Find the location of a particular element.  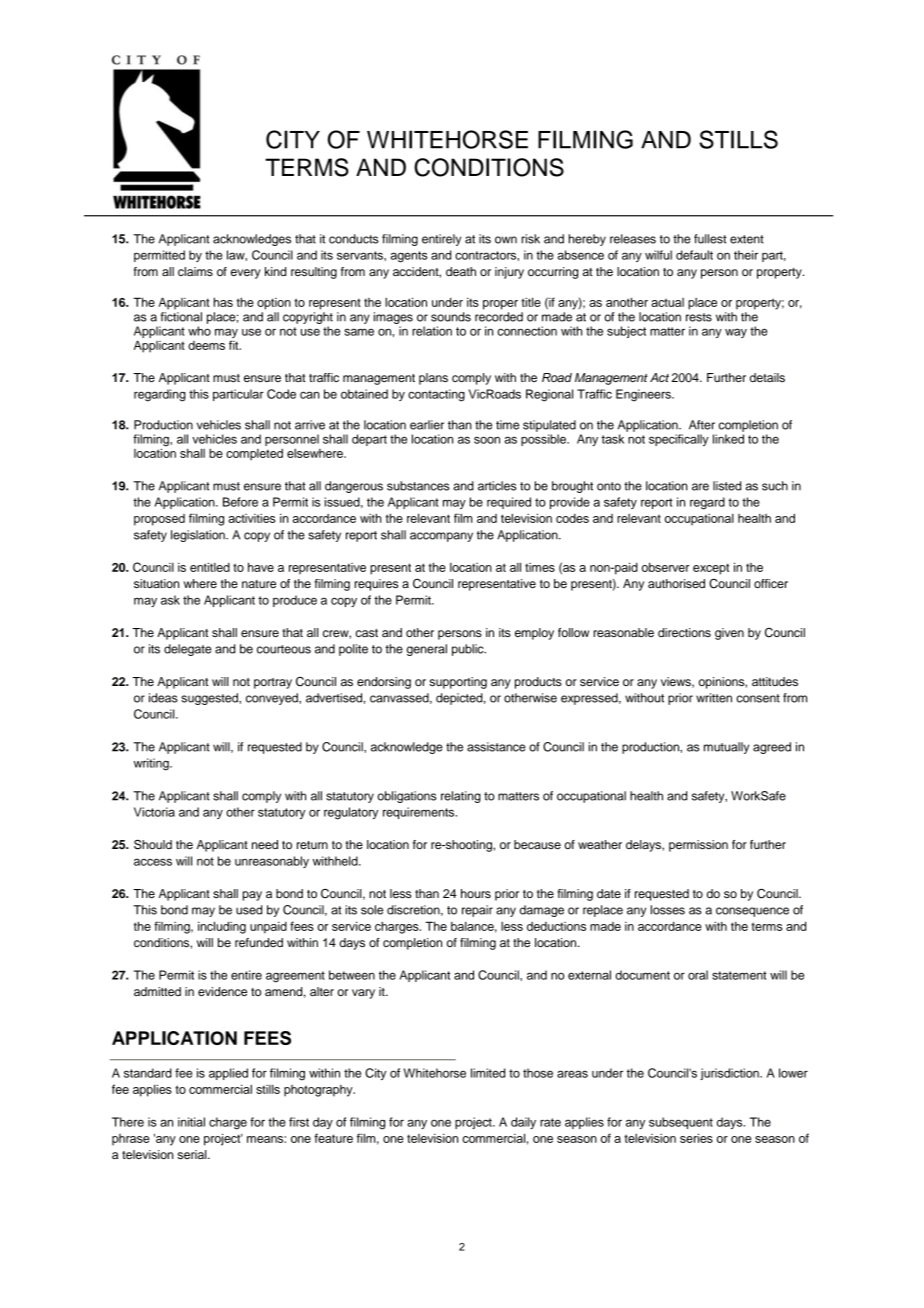

articles is located at coordinates (497, 486).
